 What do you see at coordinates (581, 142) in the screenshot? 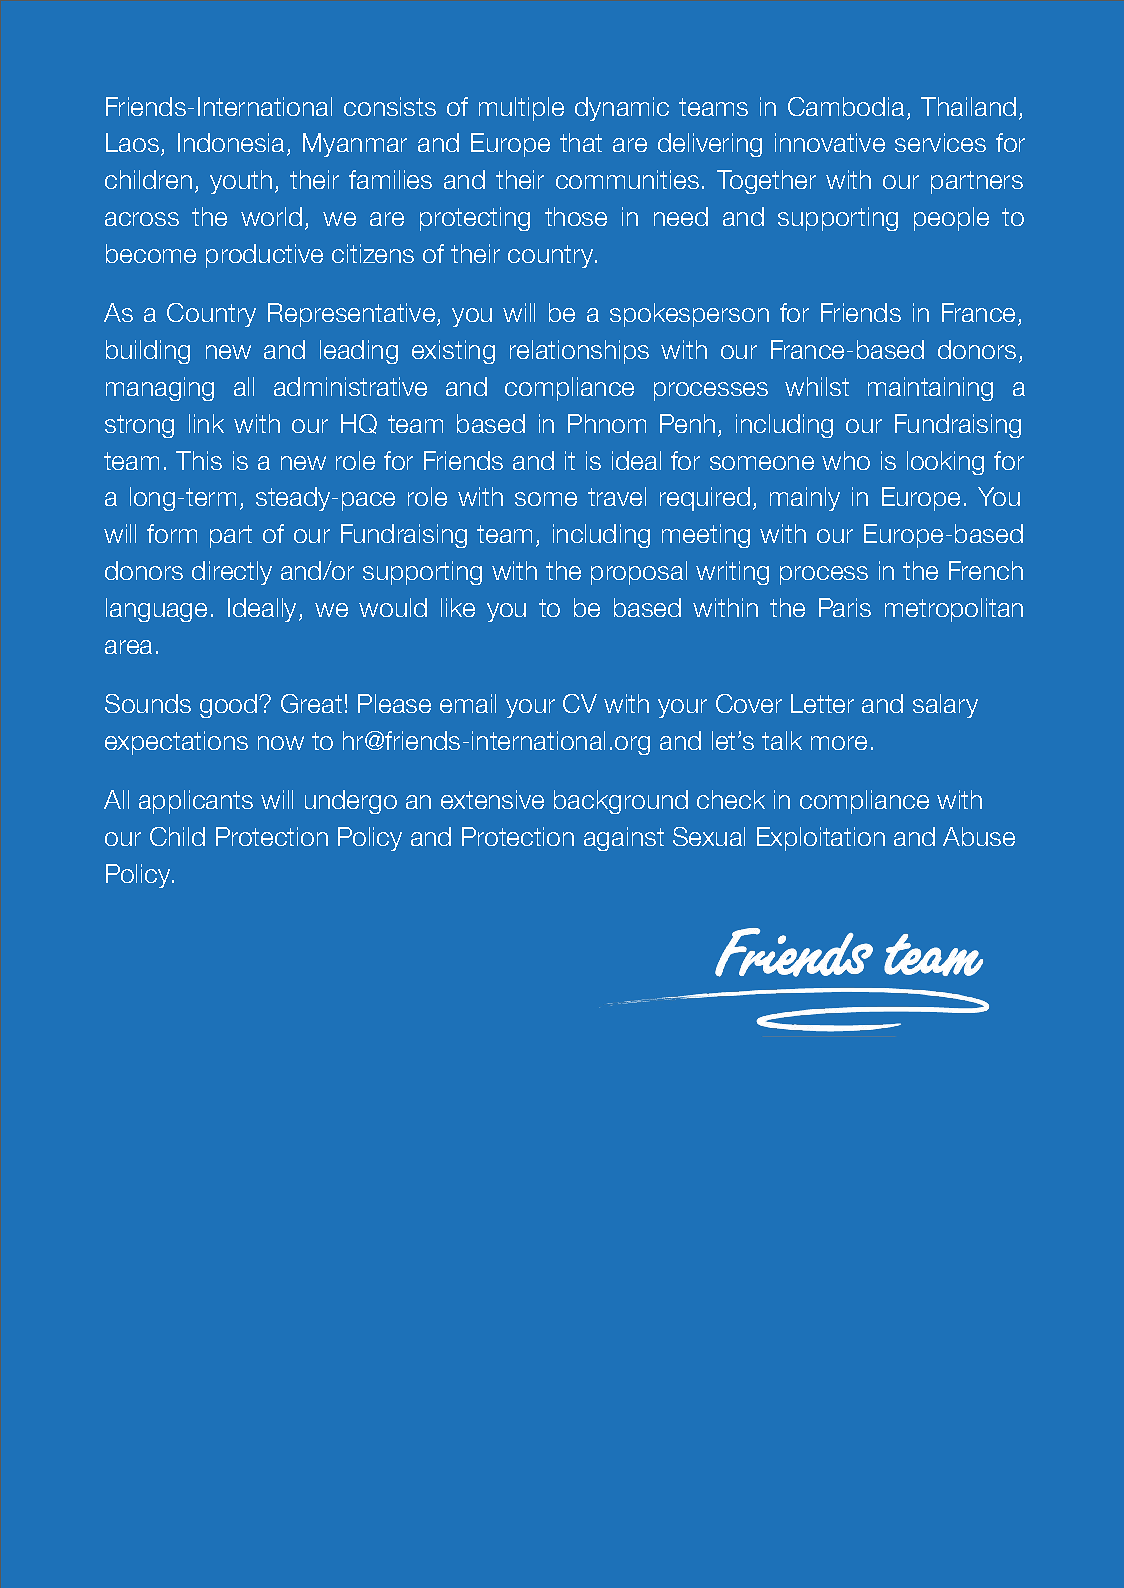
I see `that` at bounding box center [581, 142].
